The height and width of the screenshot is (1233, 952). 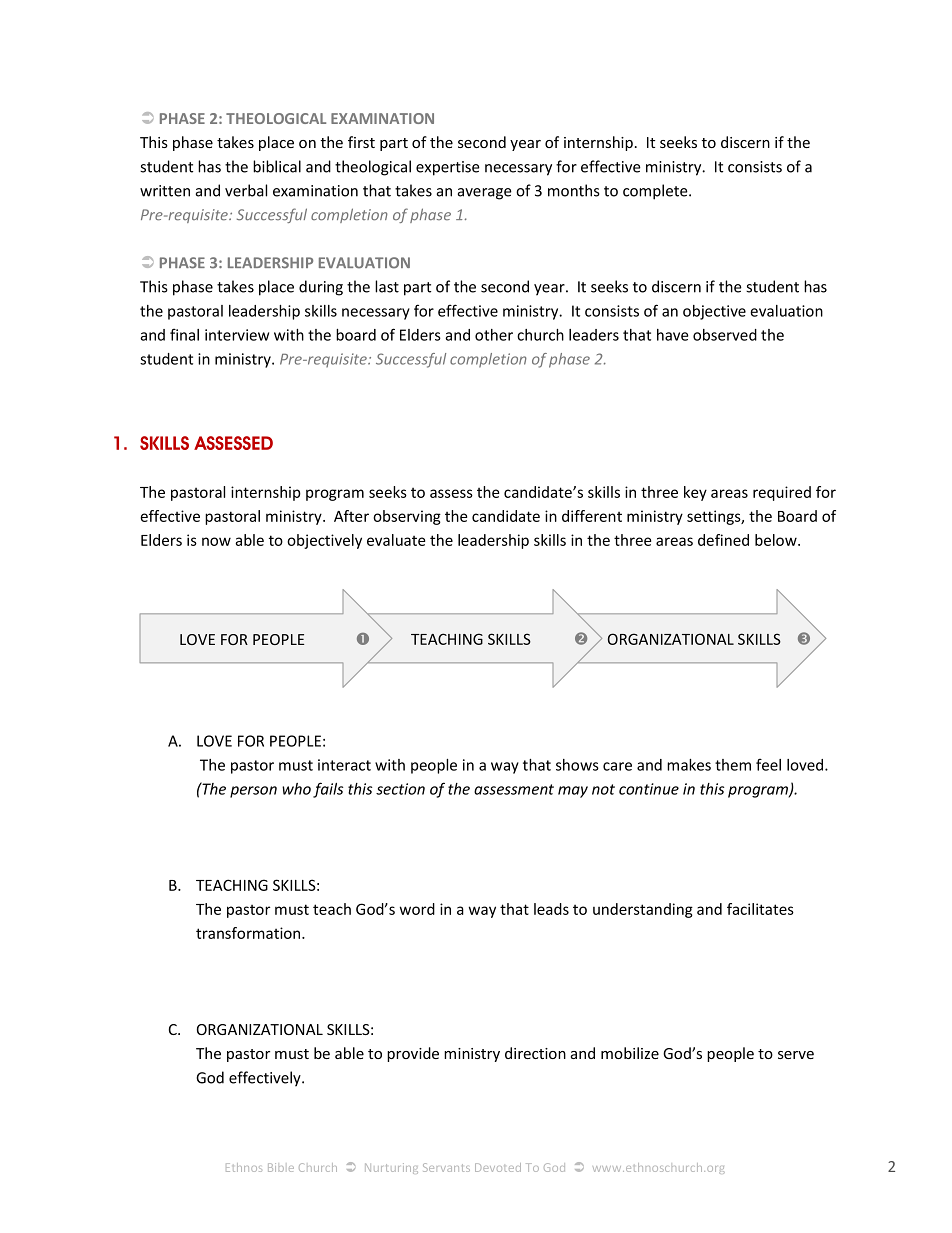 I want to click on Devoted, so click(x=498, y=1167).
